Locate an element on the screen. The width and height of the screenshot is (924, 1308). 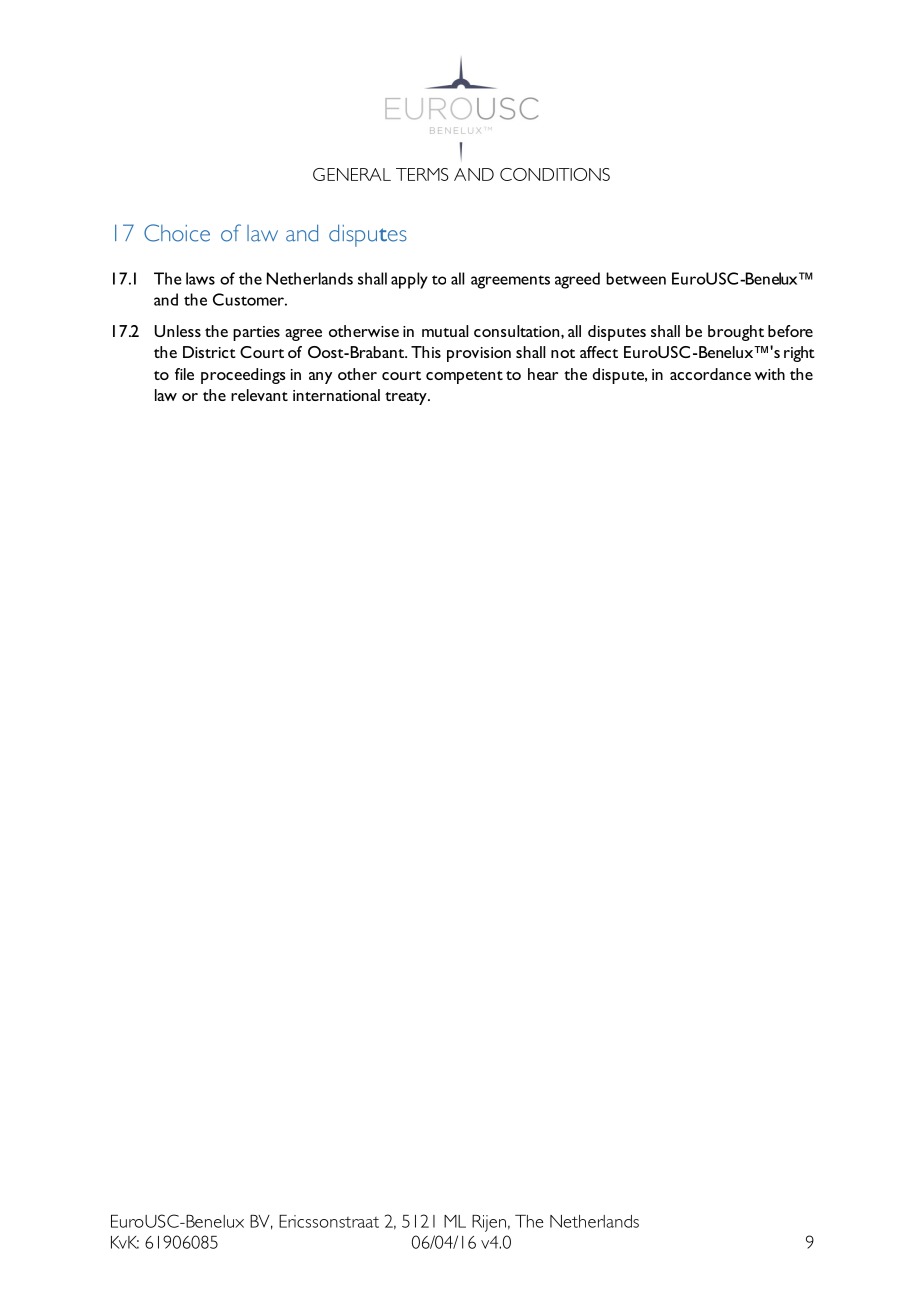
CONDITIONS is located at coordinates (555, 174).
